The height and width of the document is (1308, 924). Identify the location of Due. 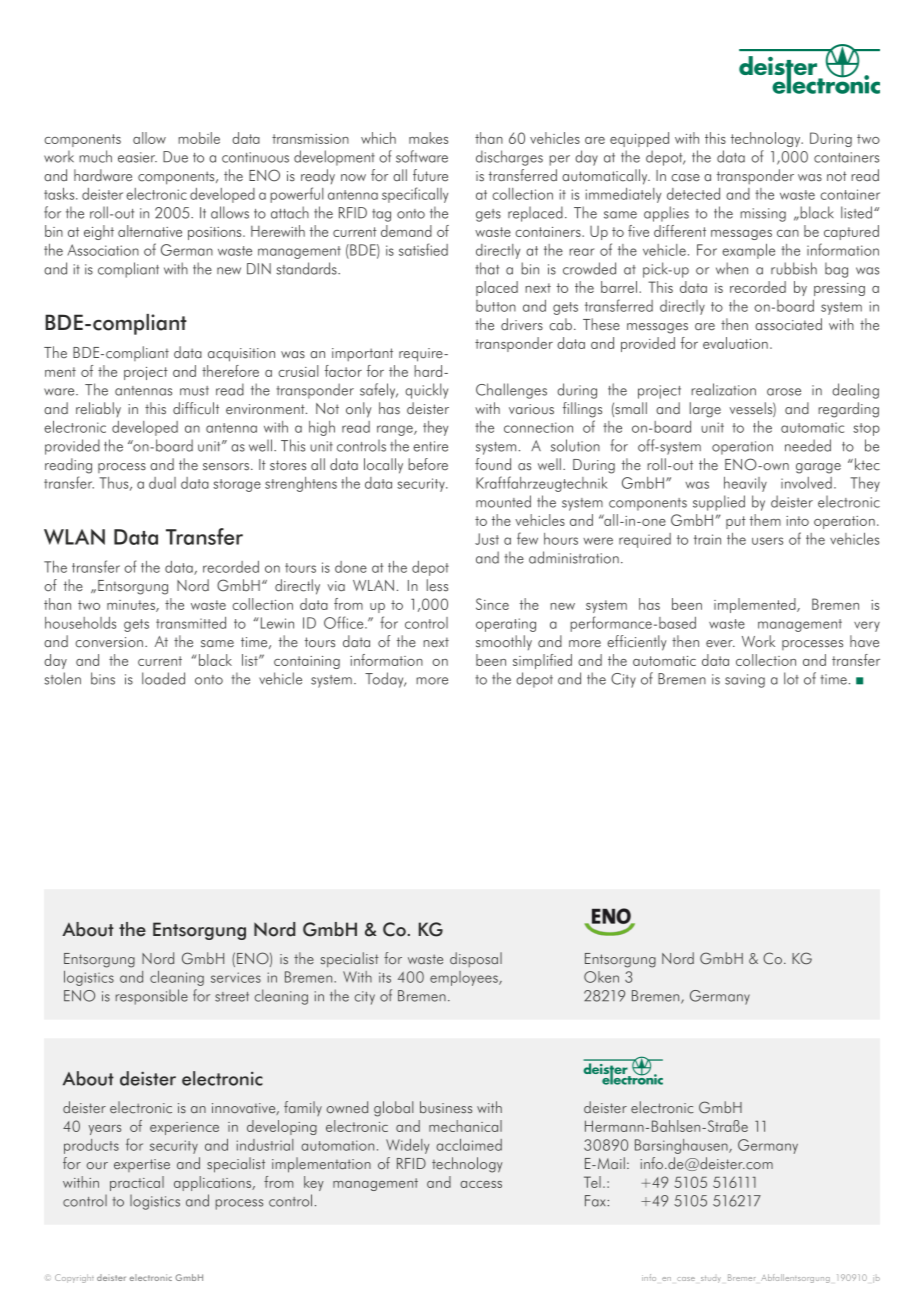
(175, 157).
